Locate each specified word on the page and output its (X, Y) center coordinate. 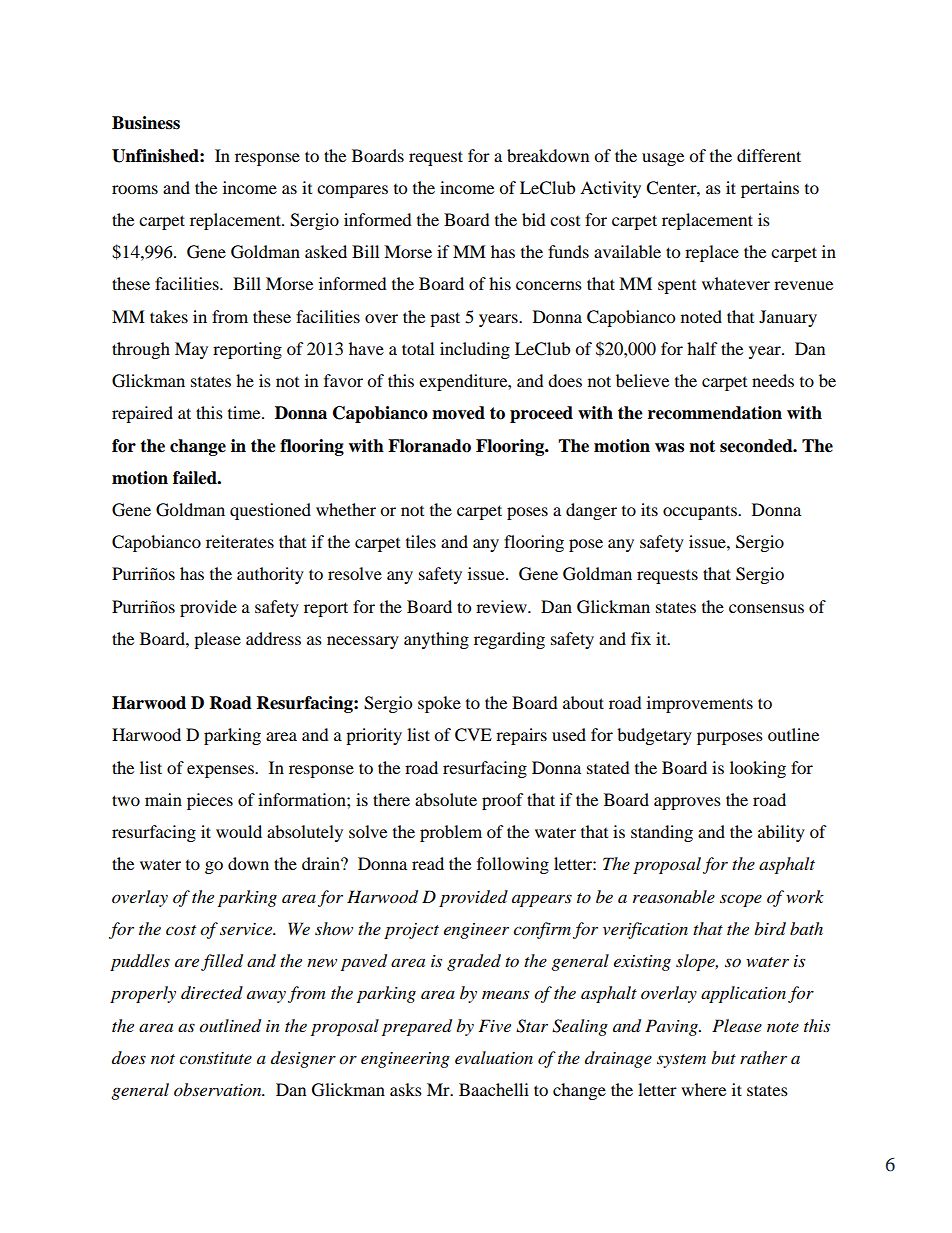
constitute (215, 1058)
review (502, 606)
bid (534, 219)
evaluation (494, 1057)
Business (146, 123)
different (769, 155)
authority (270, 575)
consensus (766, 608)
